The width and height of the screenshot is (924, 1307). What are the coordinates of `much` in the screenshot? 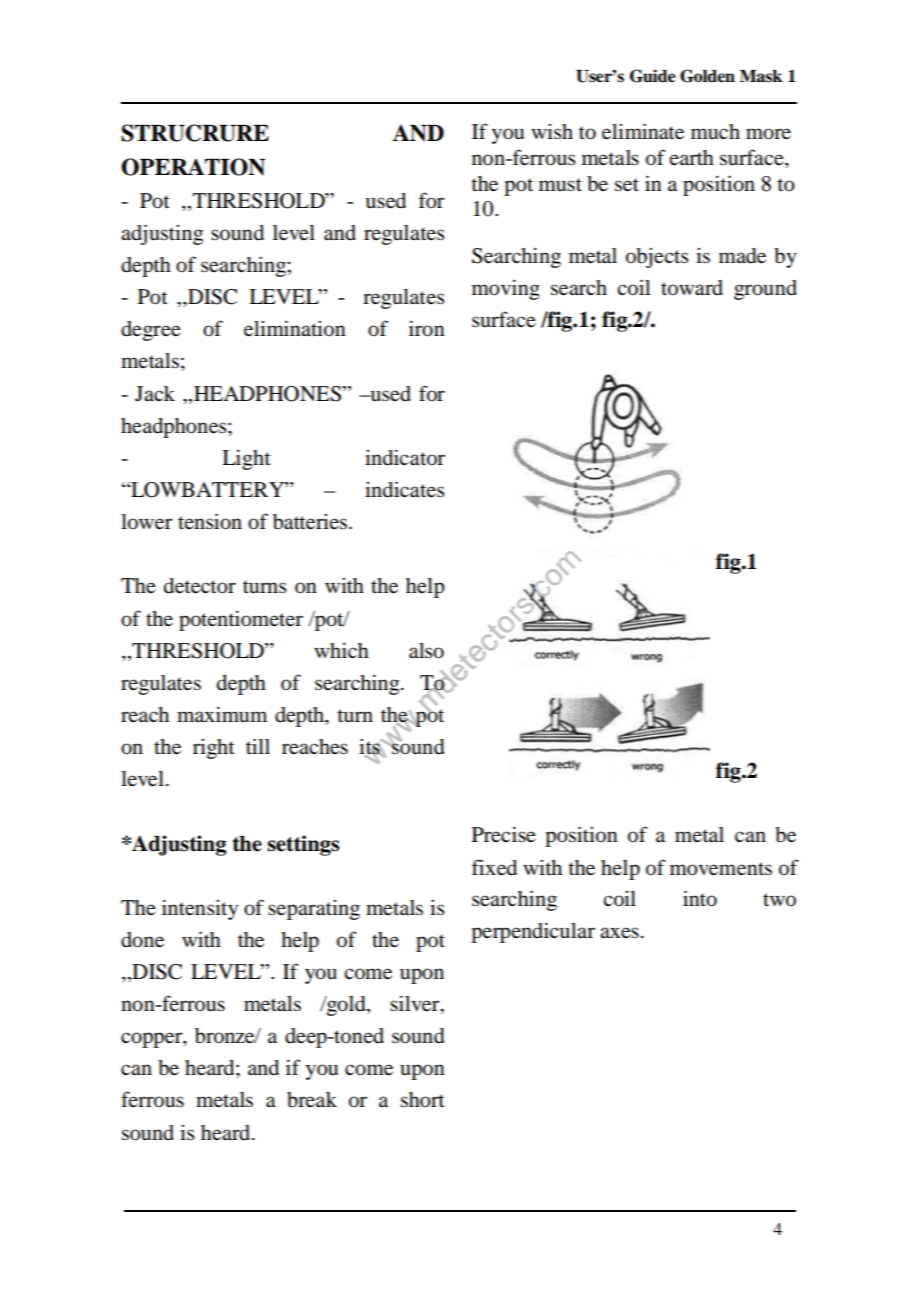 It's located at (715, 132).
